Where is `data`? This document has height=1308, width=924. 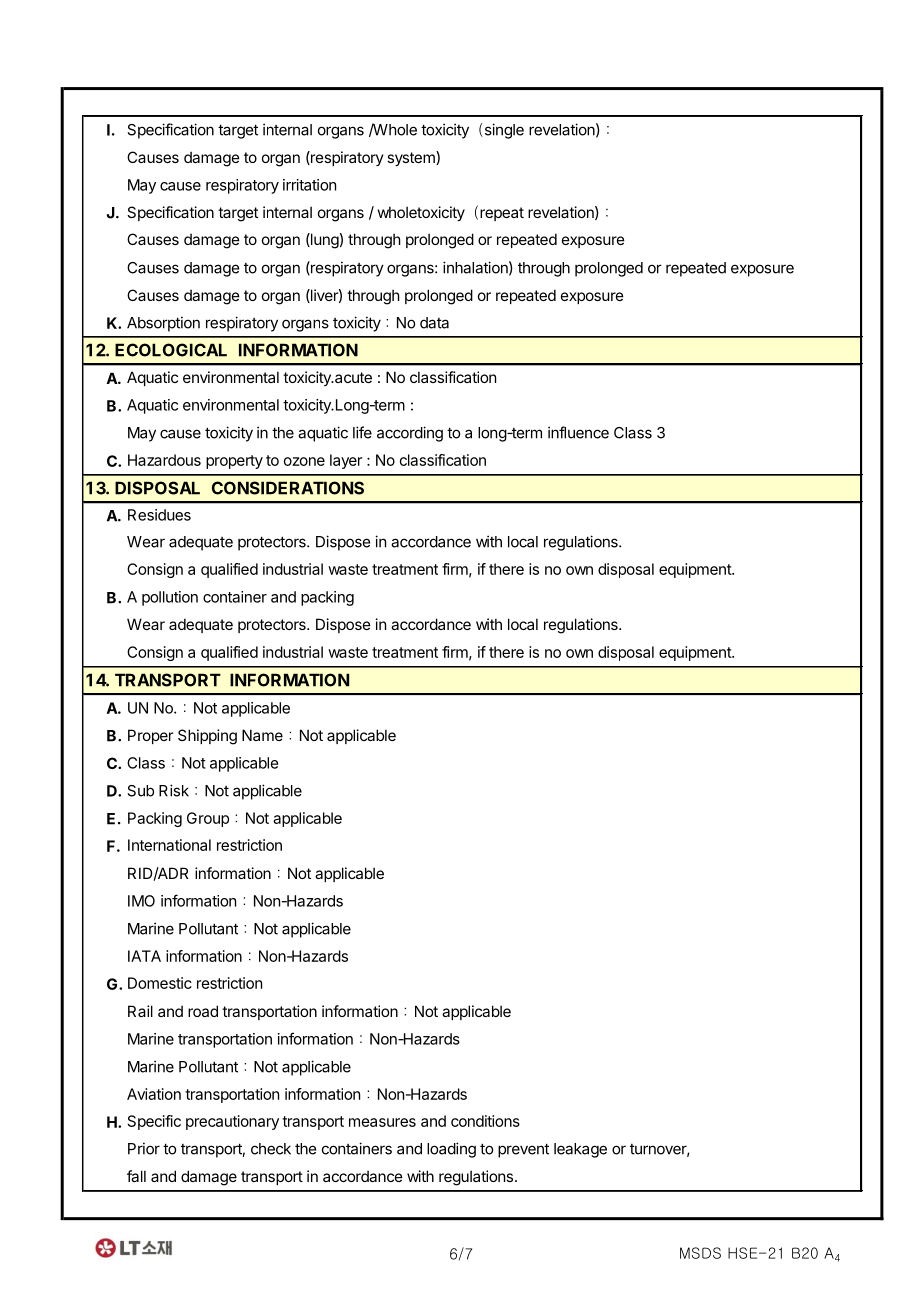 data is located at coordinates (434, 323).
